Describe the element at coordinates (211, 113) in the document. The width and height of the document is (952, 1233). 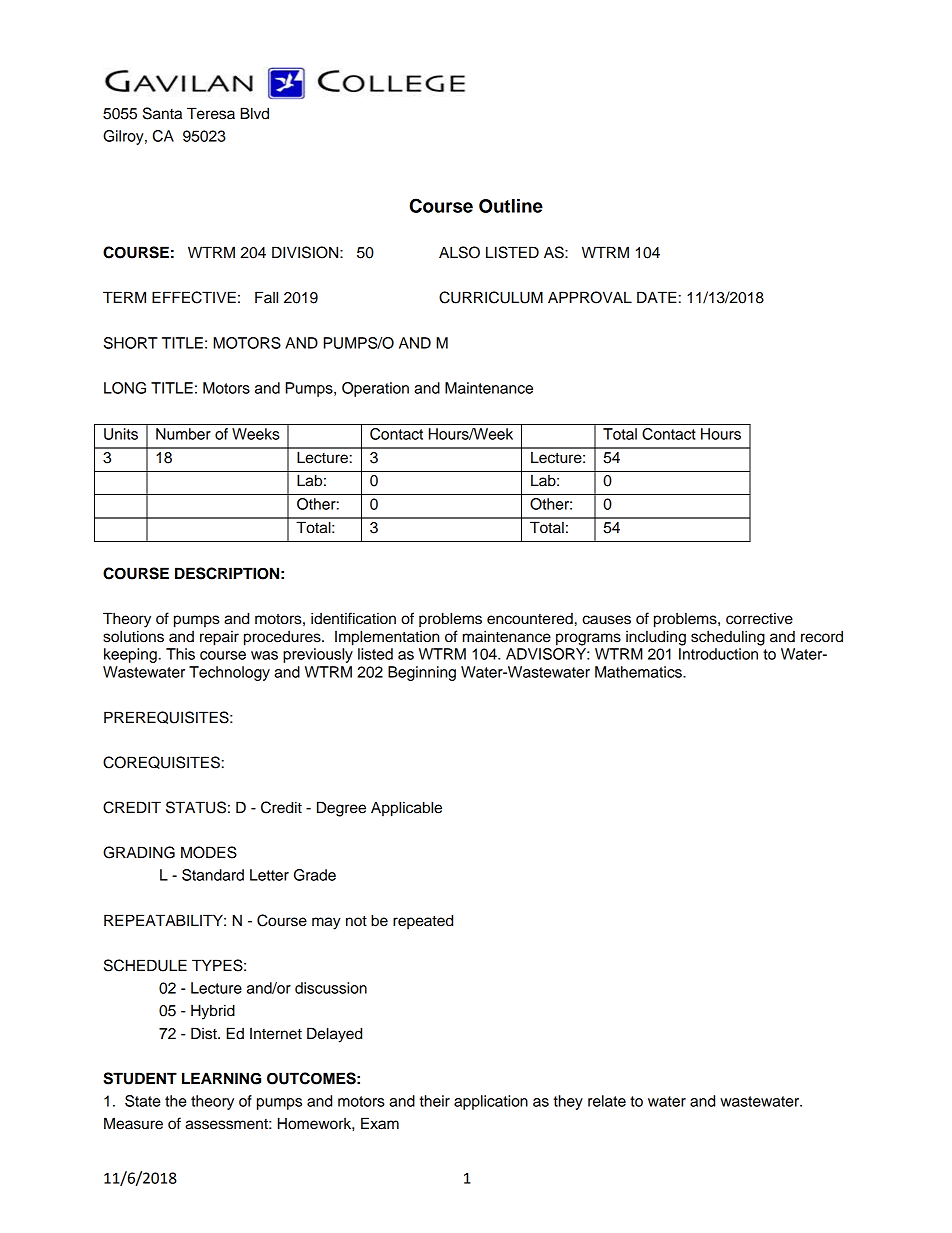
I see `Teresa` at that location.
